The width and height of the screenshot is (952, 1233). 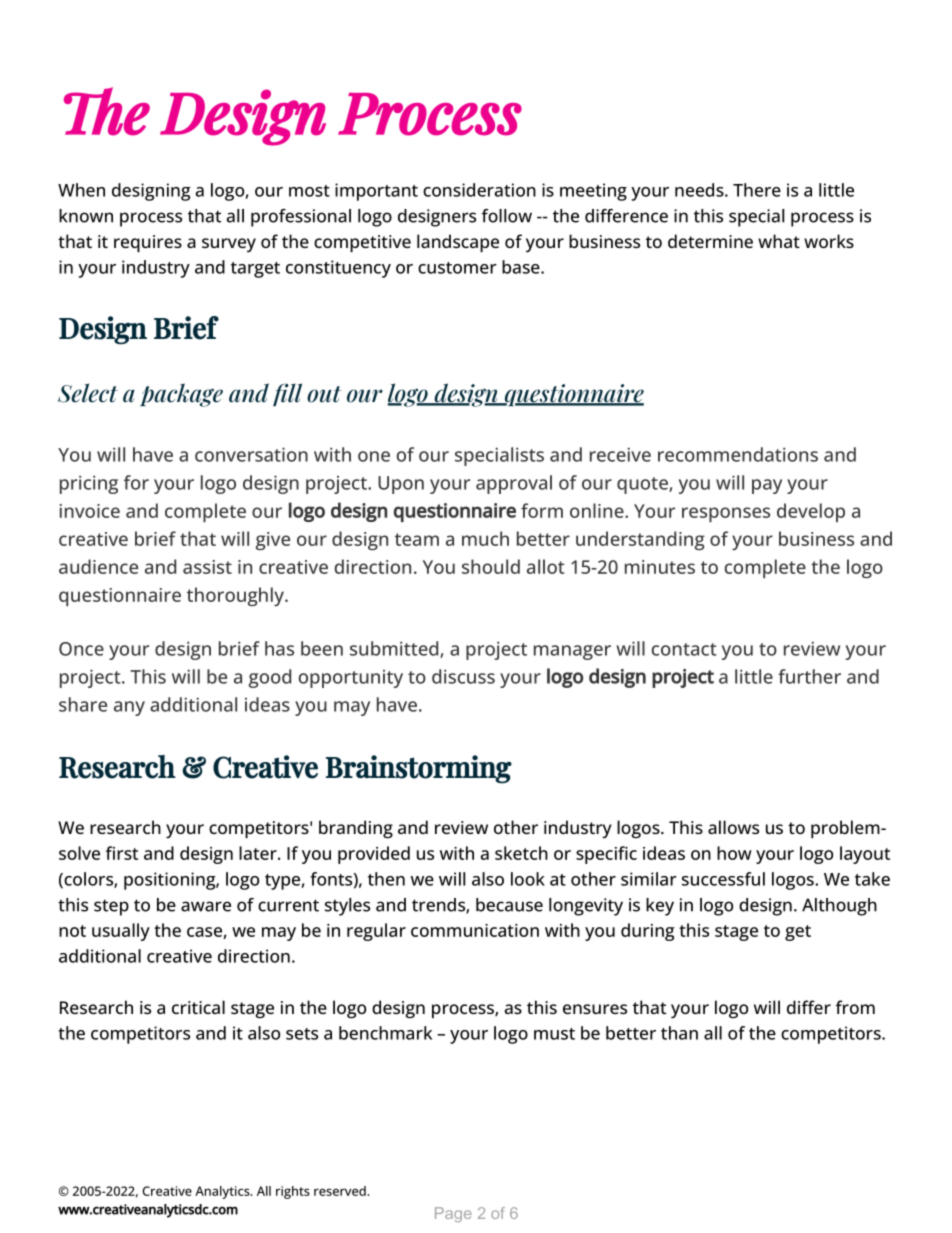 What do you see at coordinates (839, 907) in the screenshot?
I see `Although` at bounding box center [839, 907].
